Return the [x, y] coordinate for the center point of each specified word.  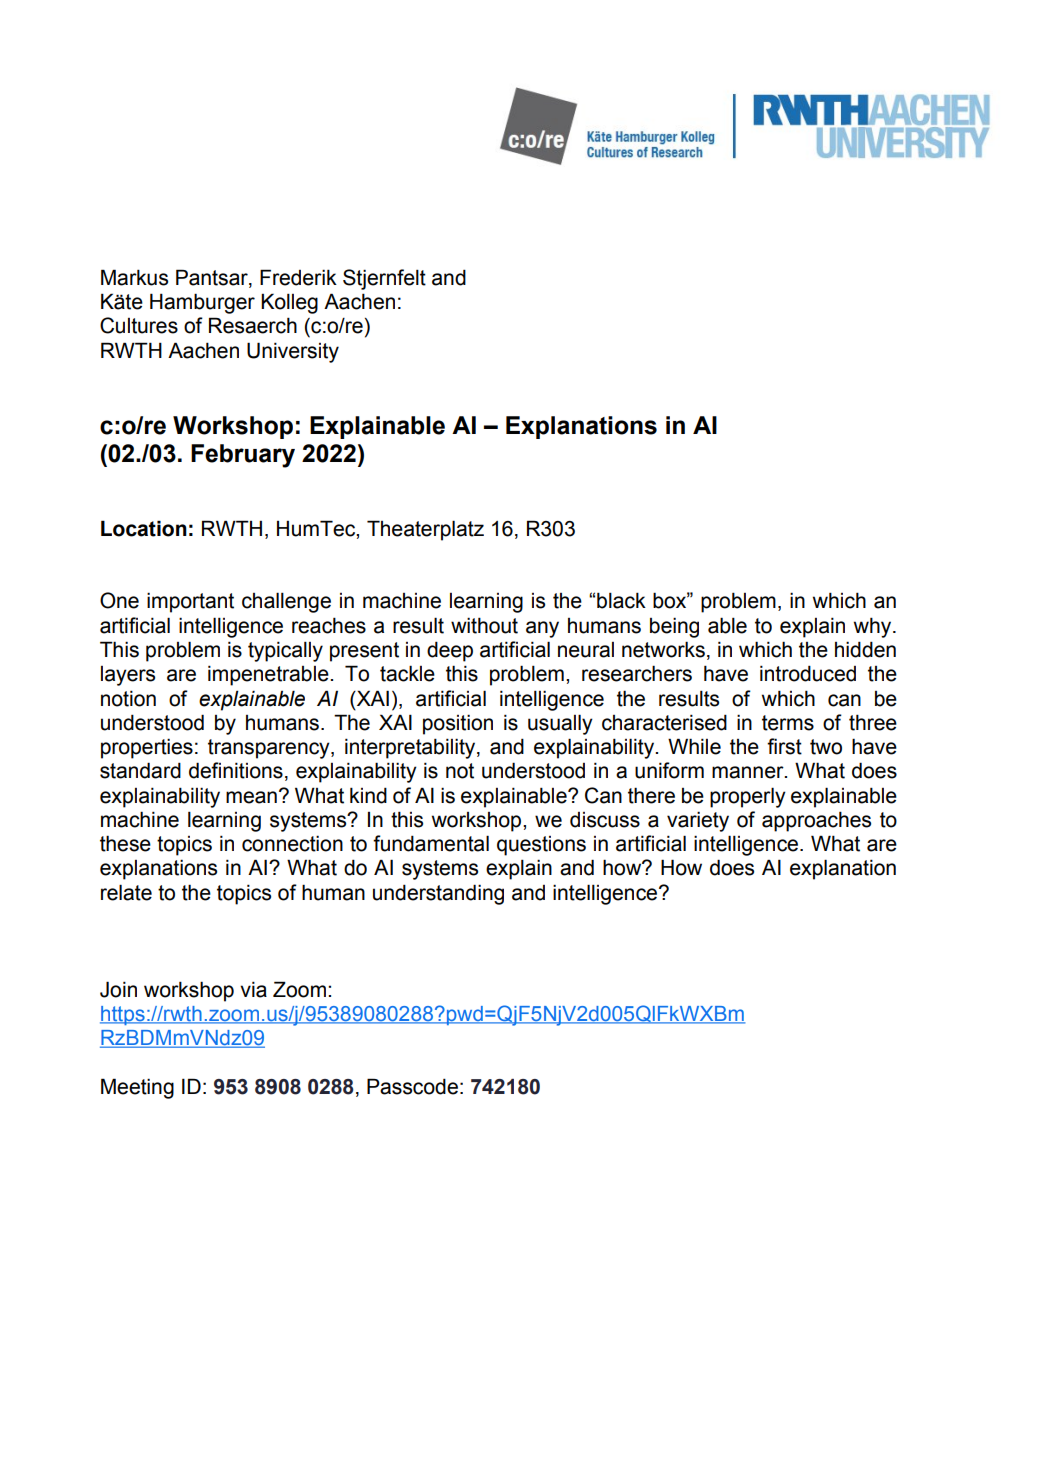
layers [128, 676]
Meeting [137, 1088]
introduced [808, 673]
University [293, 352]
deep [450, 651]
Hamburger [202, 303]
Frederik [298, 277]
